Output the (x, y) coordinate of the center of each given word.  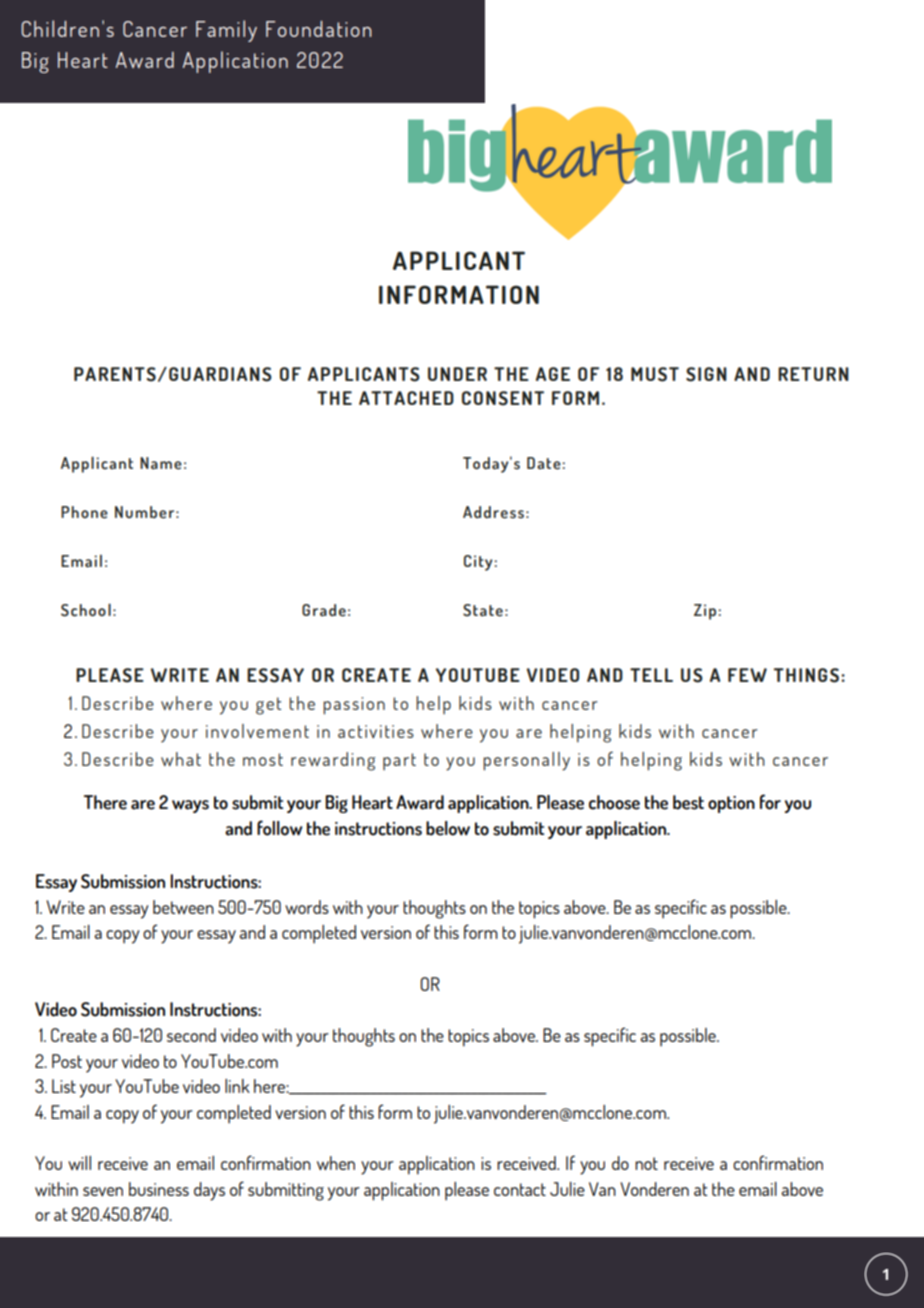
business (159, 1189)
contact (520, 1189)
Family (226, 31)
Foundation (319, 29)
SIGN (706, 374)
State (483, 610)
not (646, 1163)
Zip (705, 612)
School (86, 610)
